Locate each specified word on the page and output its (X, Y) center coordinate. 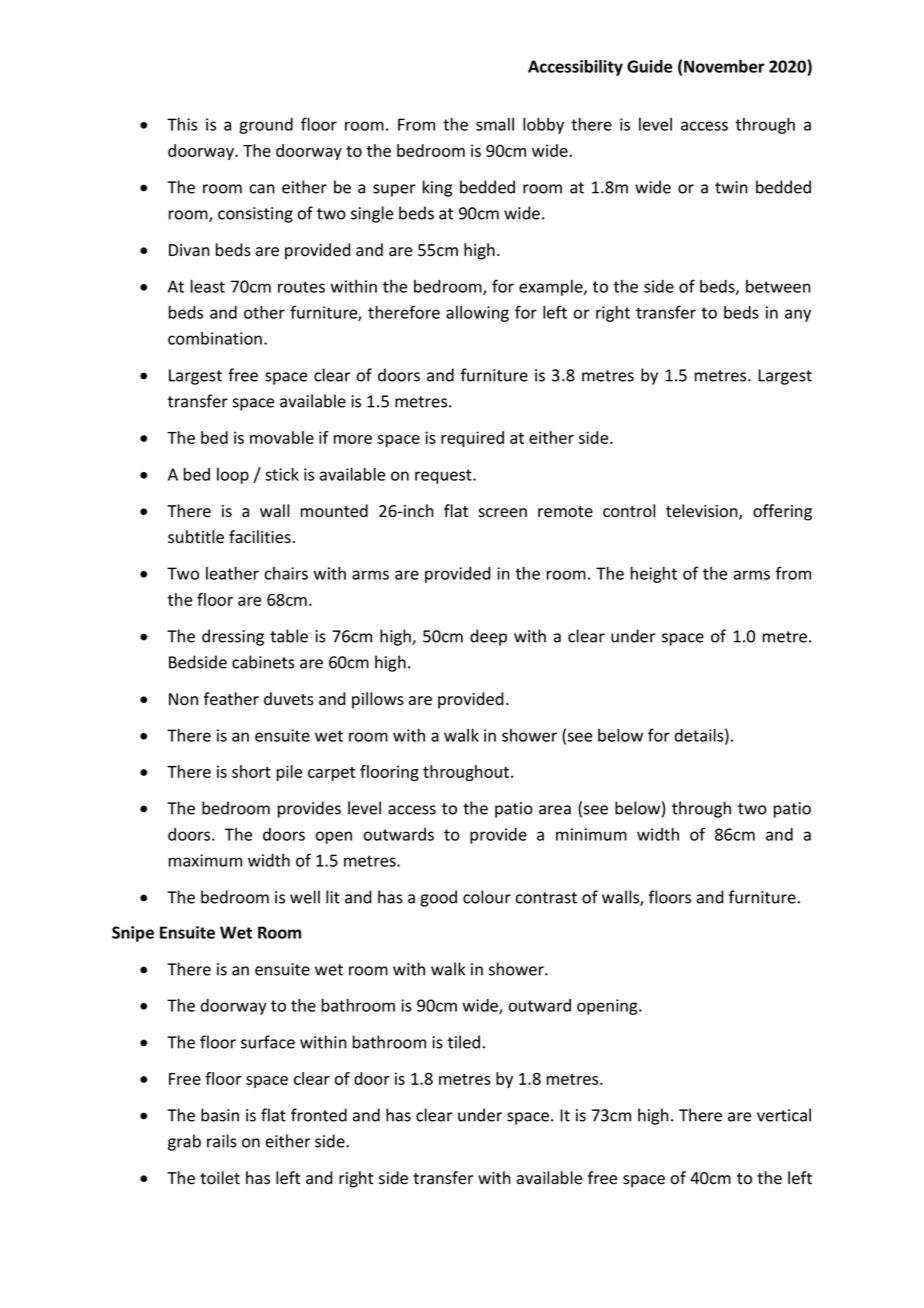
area (555, 810)
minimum (591, 834)
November (724, 66)
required (472, 439)
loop (233, 476)
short (251, 771)
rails (222, 1141)
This (182, 124)
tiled (464, 1042)
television (703, 512)
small (495, 124)
